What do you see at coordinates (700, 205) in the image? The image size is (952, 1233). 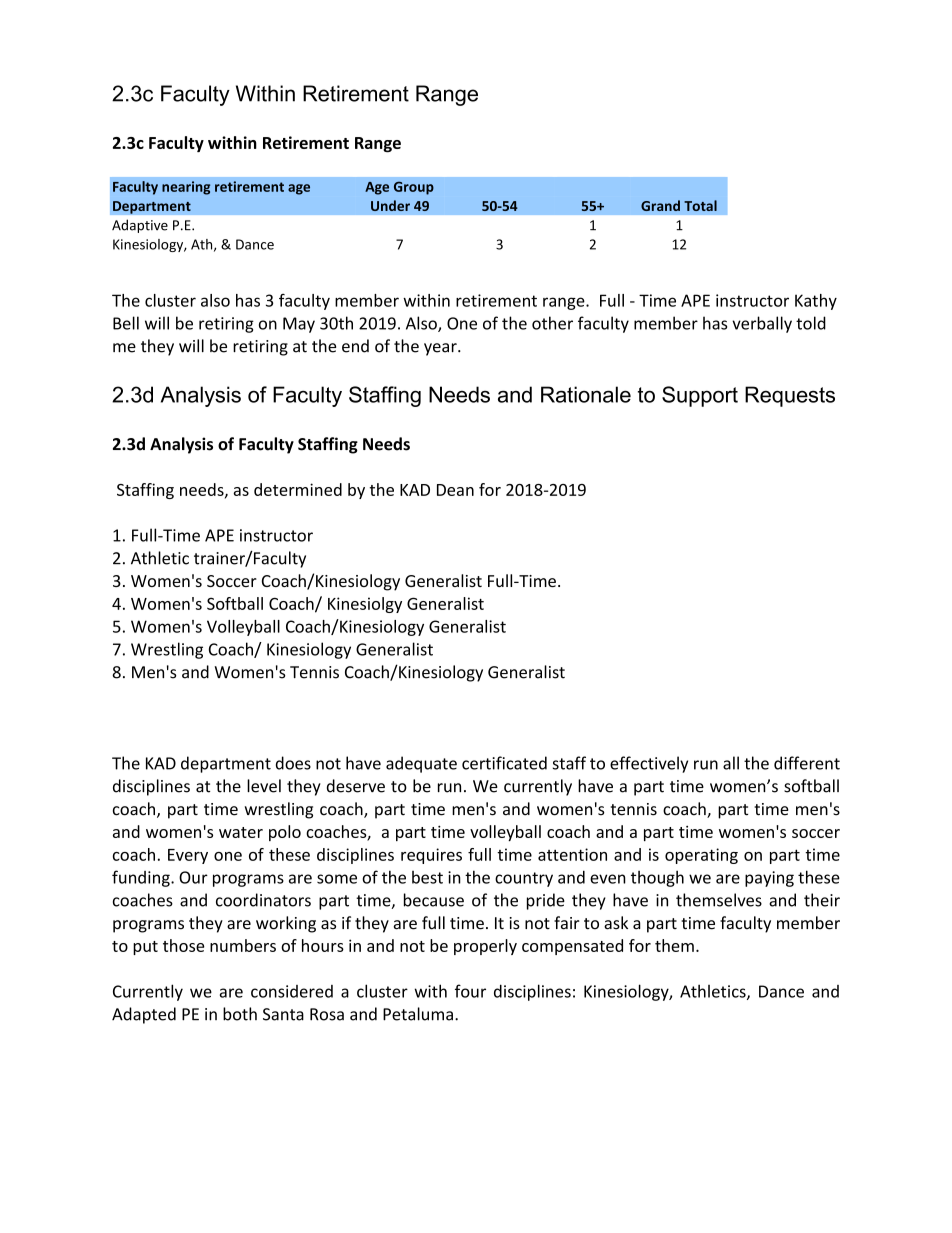 I see `Total` at bounding box center [700, 205].
